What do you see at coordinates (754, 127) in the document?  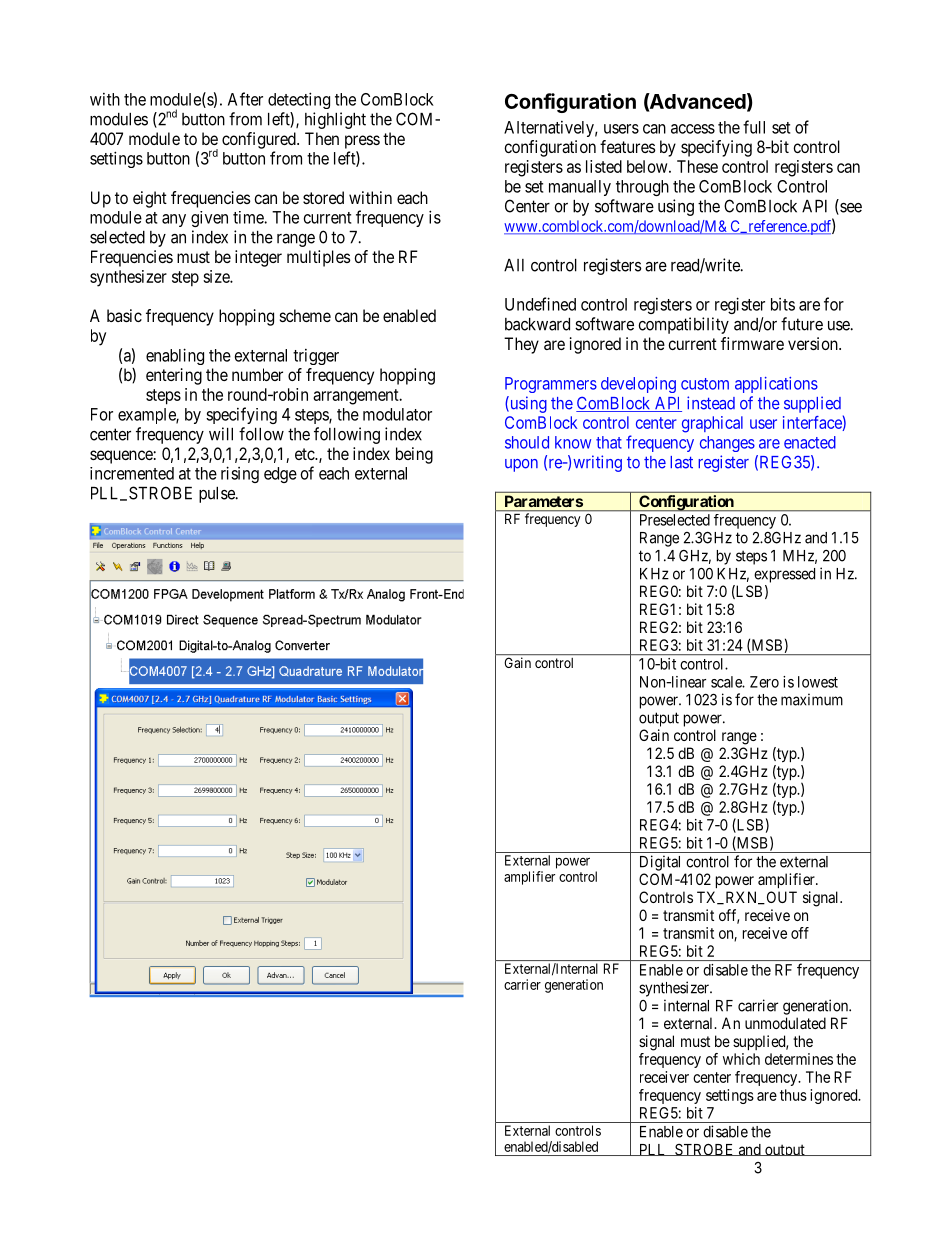 I see `full` at bounding box center [754, 127].
